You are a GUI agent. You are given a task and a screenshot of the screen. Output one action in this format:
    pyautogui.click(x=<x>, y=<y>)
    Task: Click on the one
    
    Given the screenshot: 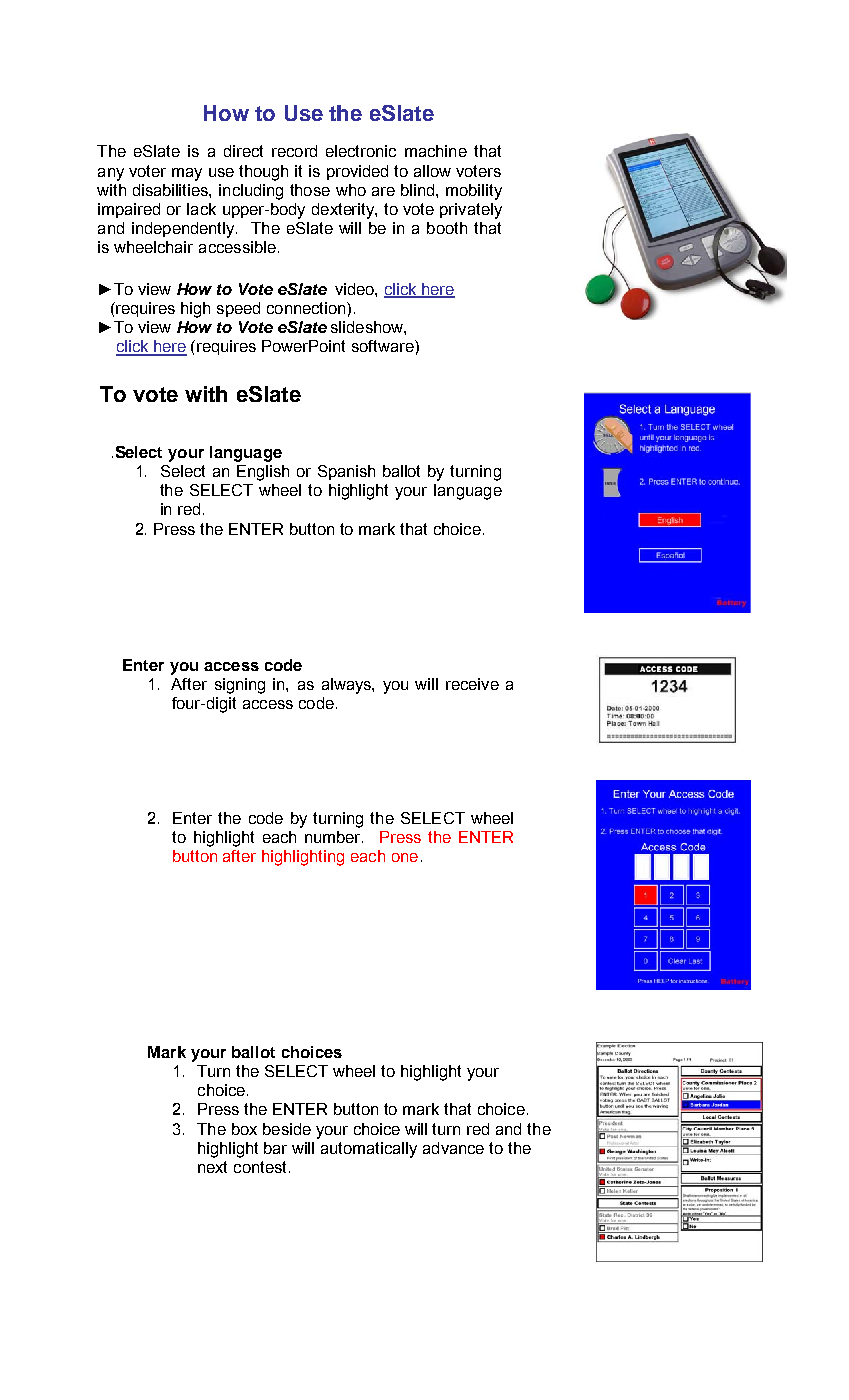 What is the action you would take?
    pyautogui.click(x=405, y=857)
